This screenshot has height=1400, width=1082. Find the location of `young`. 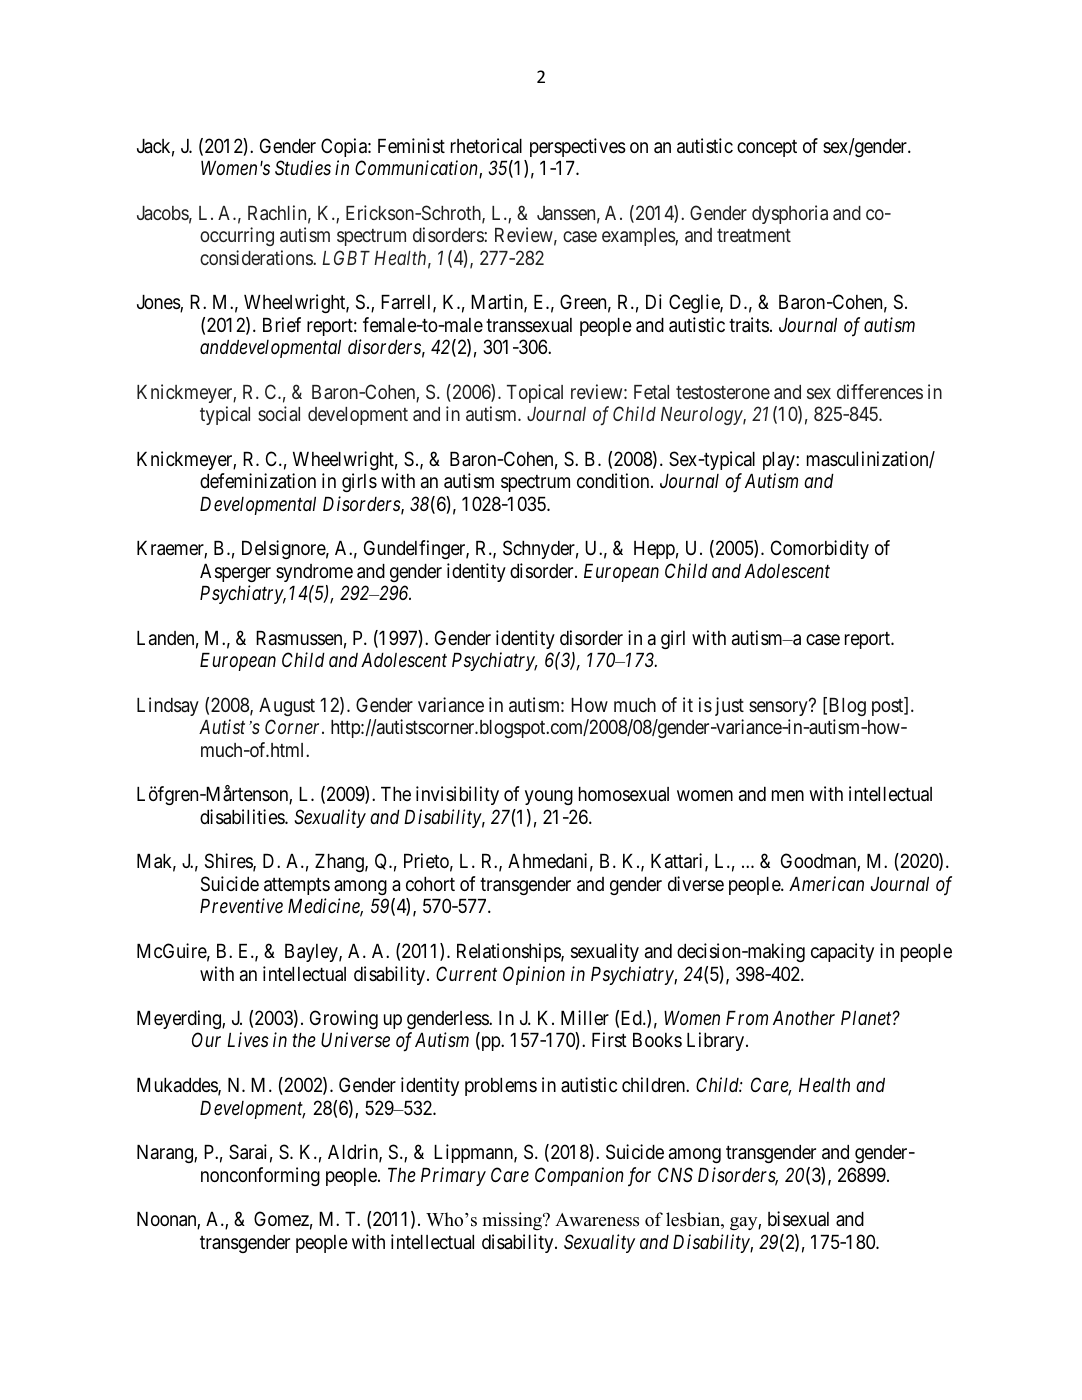

young is located at coordinates (549, 797).
